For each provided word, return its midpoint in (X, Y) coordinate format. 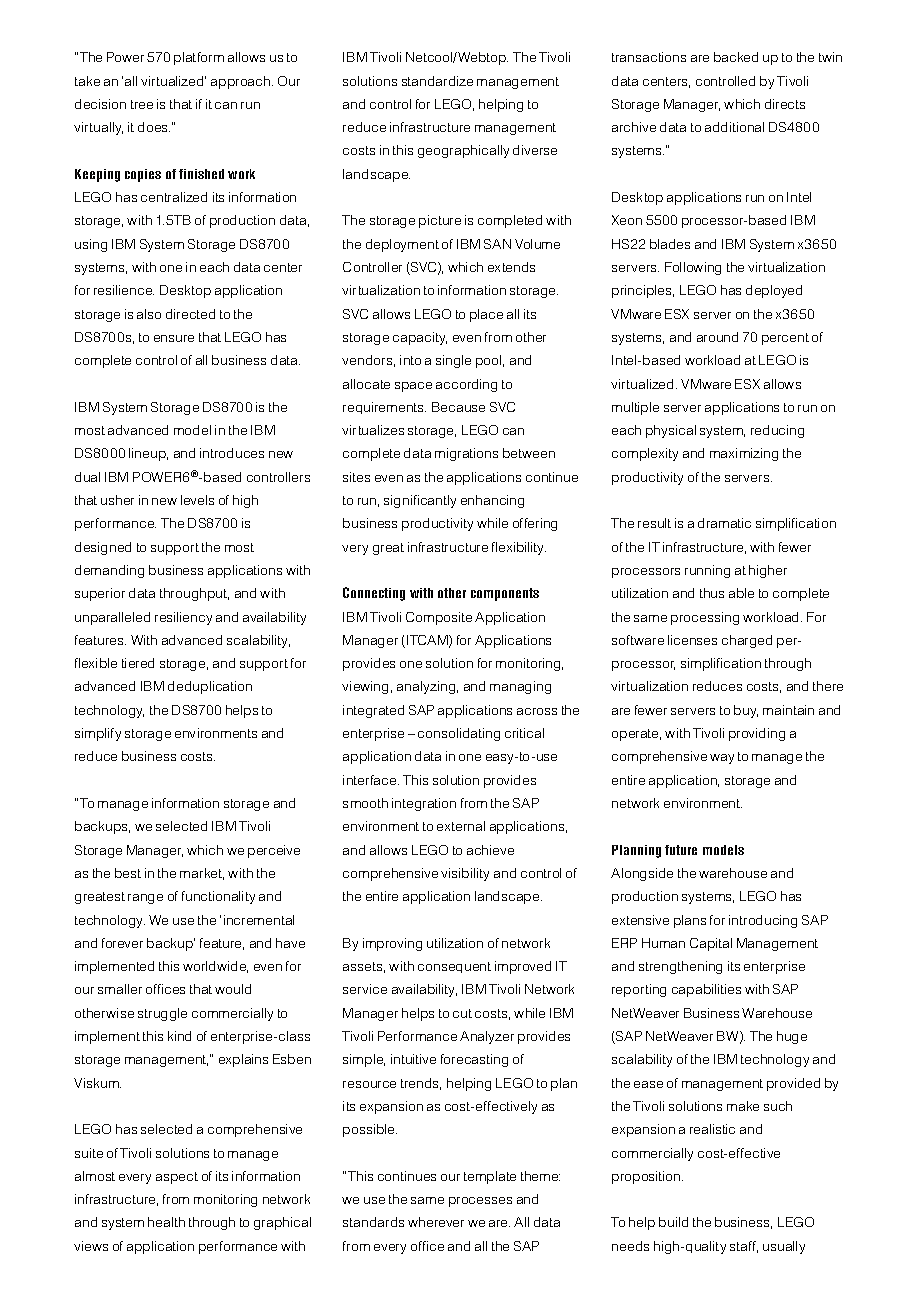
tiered (138, 663)
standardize (437, 81)
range (145, 899)
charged (747, 641)
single (453, 361)
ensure (174, 338)
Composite (439, 618)
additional (734, 127)
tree (142, 104)
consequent (454, 967)
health (166, 1222)
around (717, 337)
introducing (763, 921)
